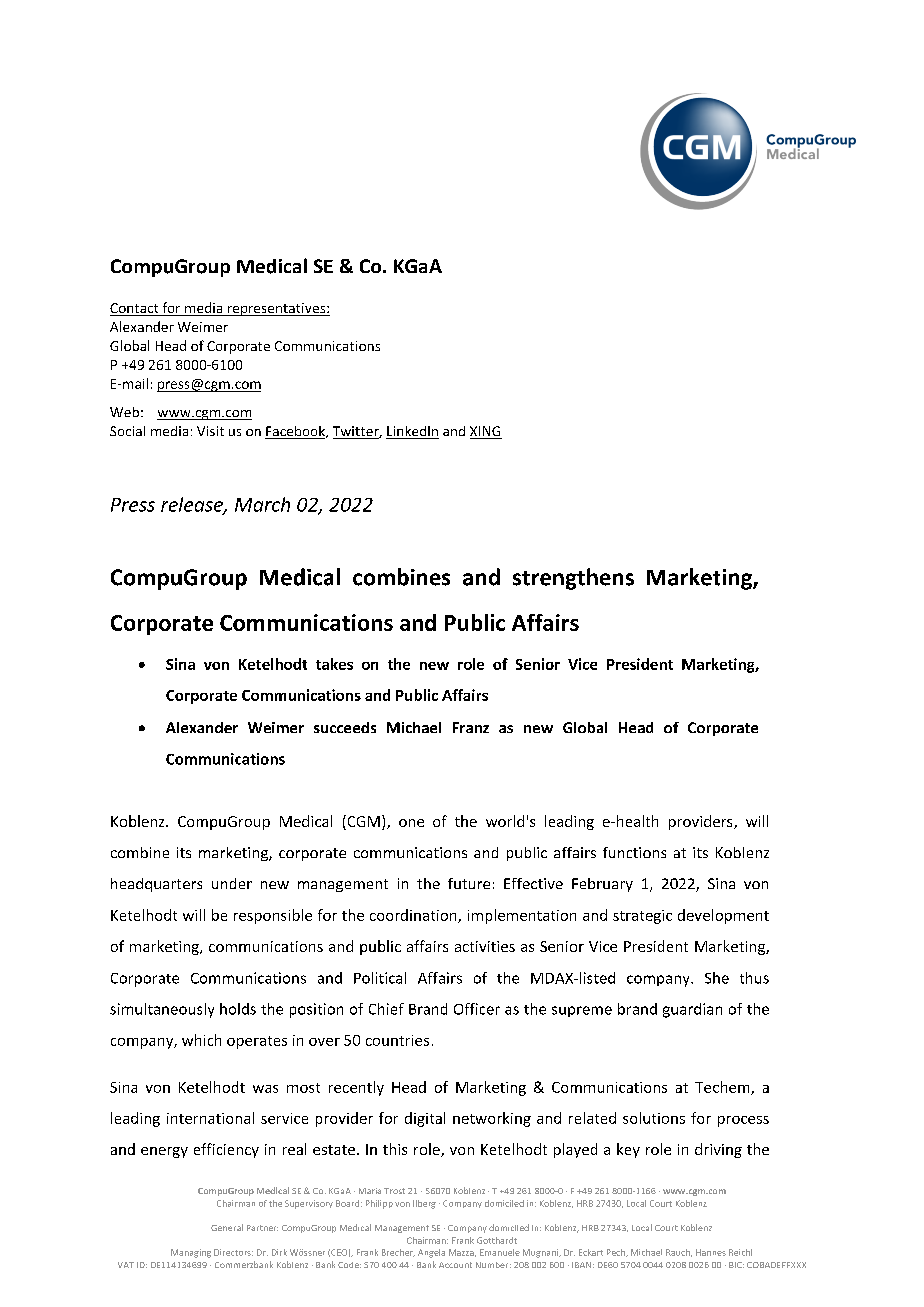 This image has width=924, height=1307. What do you see at coordinates (431, 1253) in the image?
I see `Angela` at bounding box center [431, 1253].
